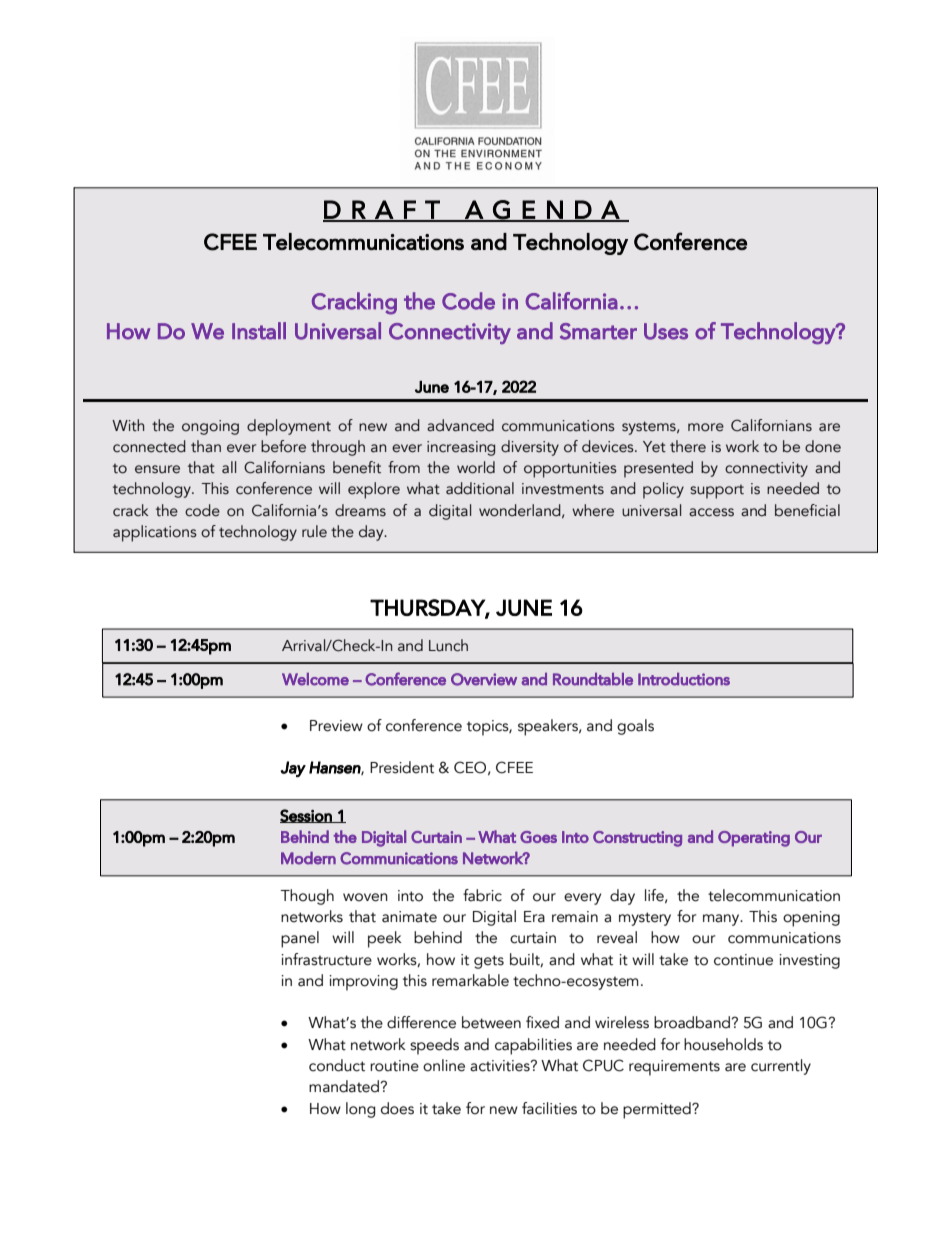 This page has width=952, height=1233. I want to click on Operating, so click(754, 839).
